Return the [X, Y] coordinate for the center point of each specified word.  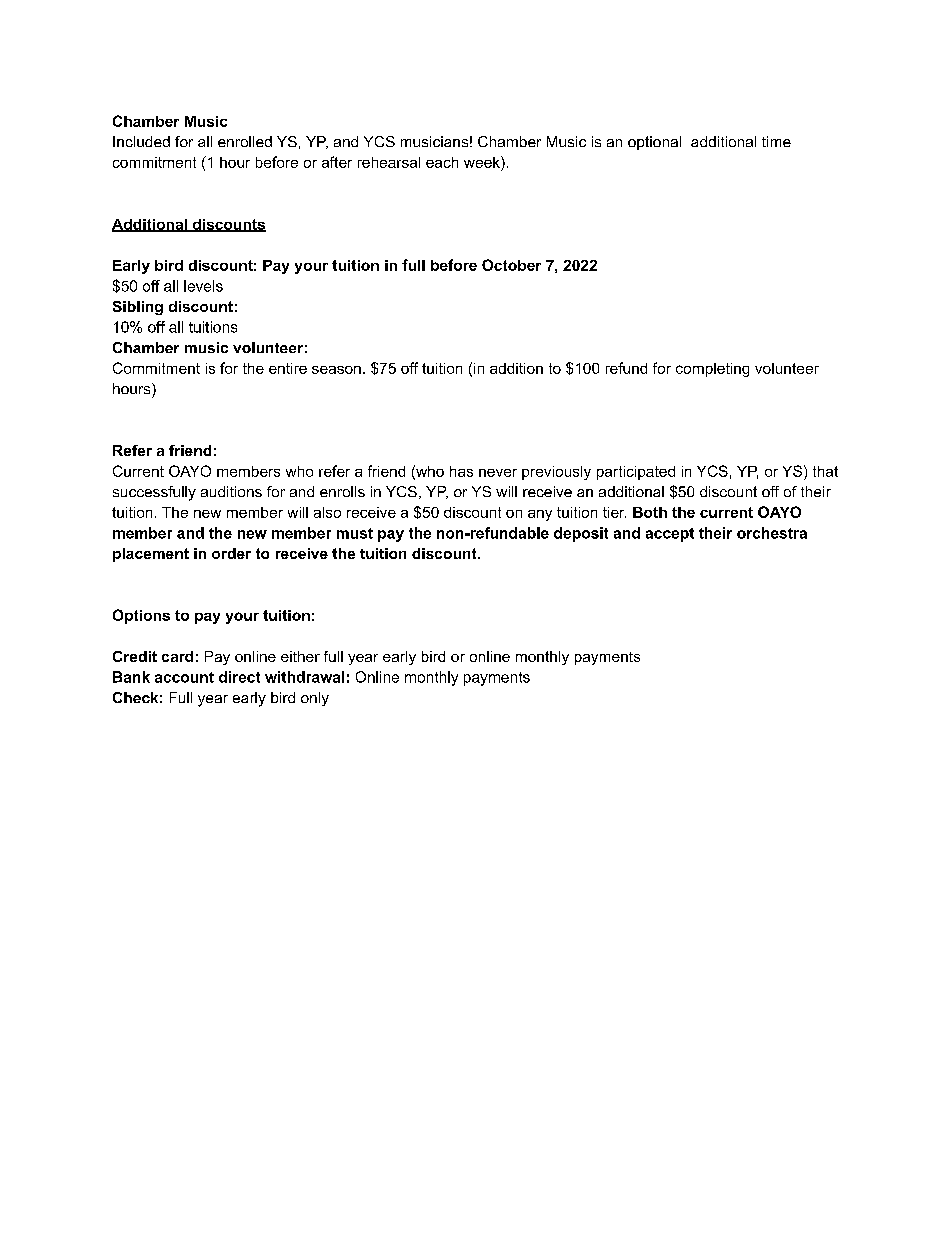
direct [239, 677]
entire [288, 368]
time [776, 141]
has [461, 471]
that [825, 471]
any [540, 515]
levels [203, 286]
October [511, 265]
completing [712, 370]
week [483, 163]
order [231, 553]
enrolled [245, 141]
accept [670, 535]
